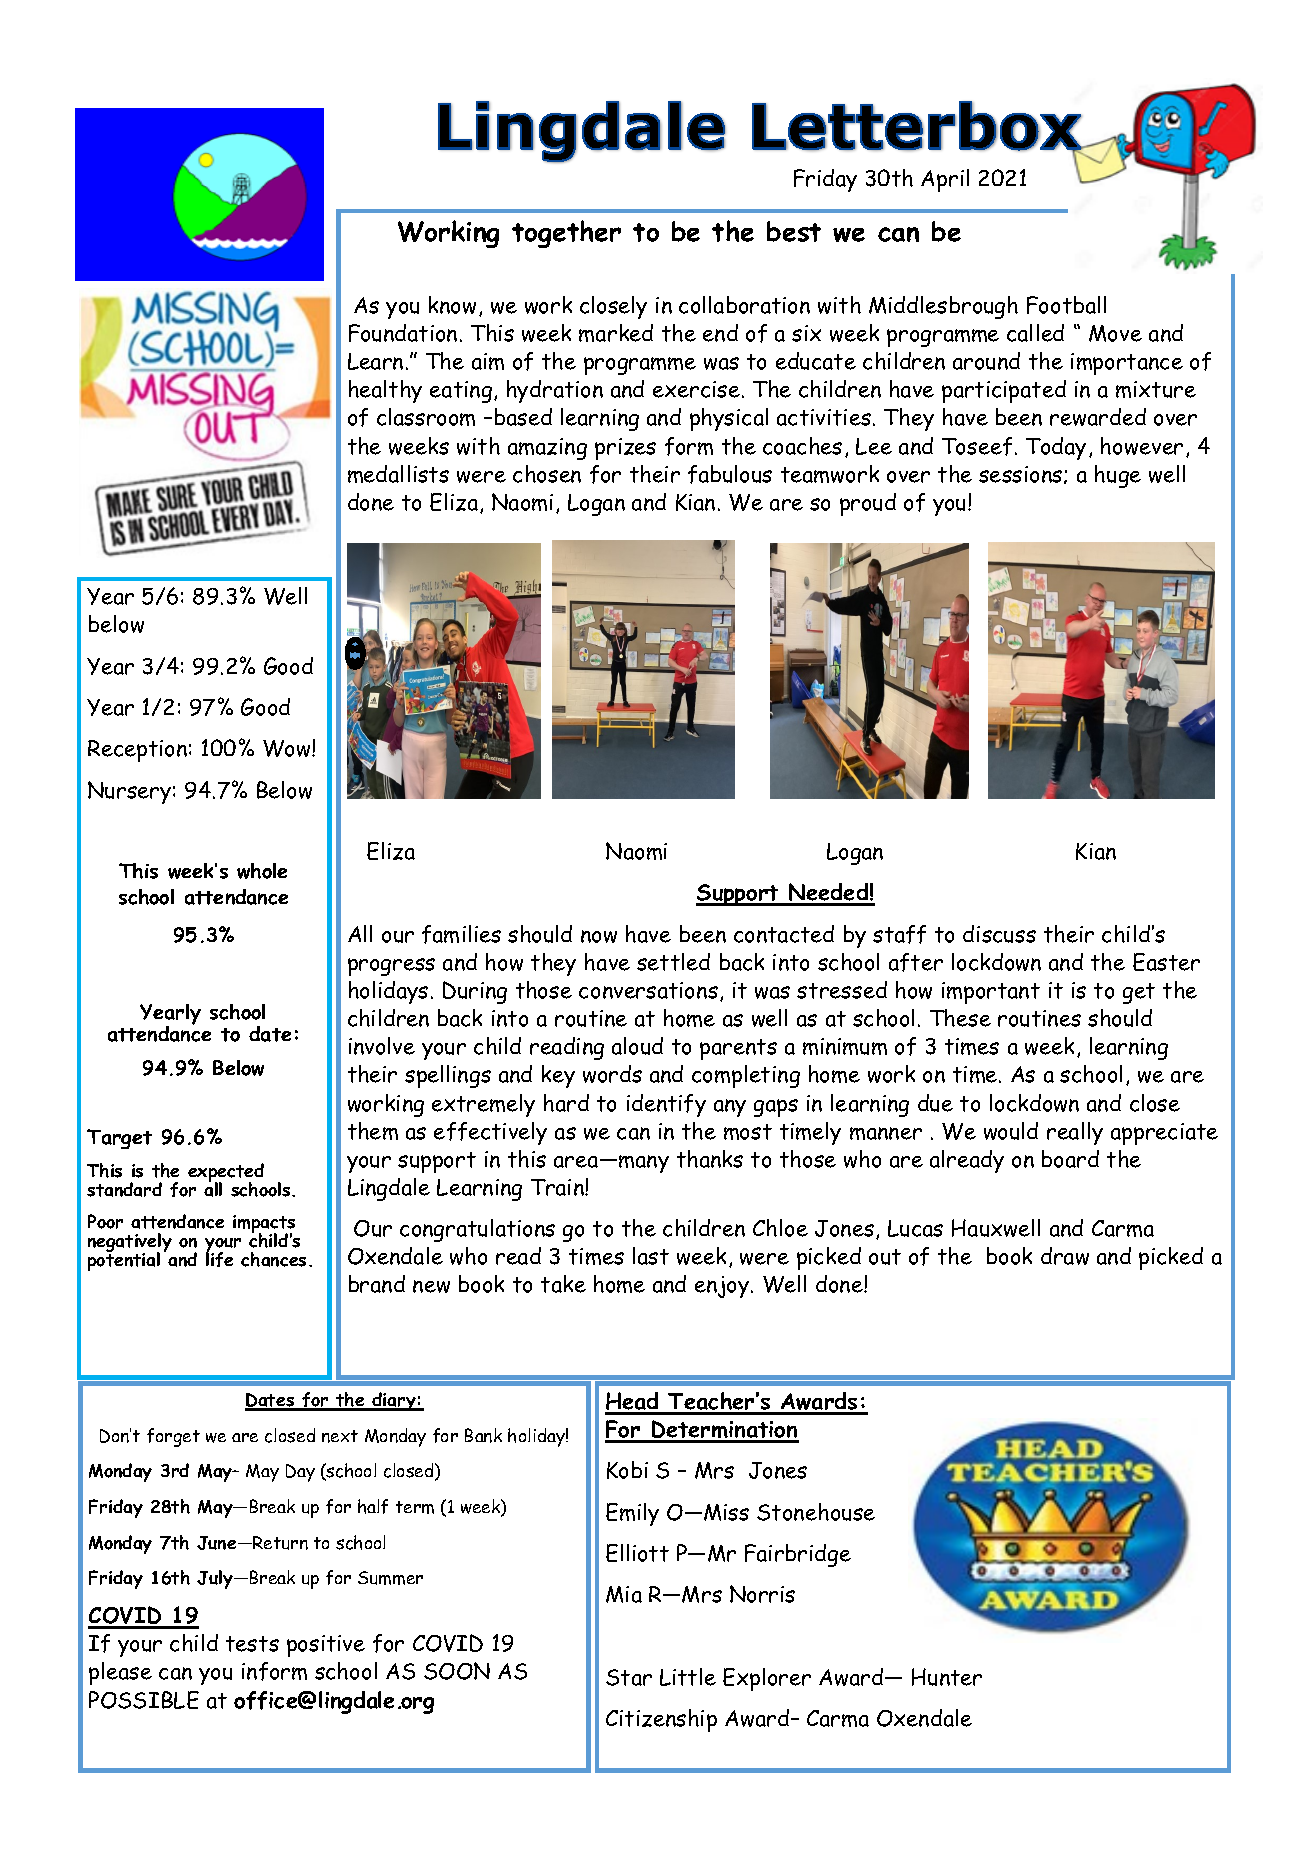 The height and width of the screenshot is (1850, 1308). I want to click on together, so click(566, 234).
